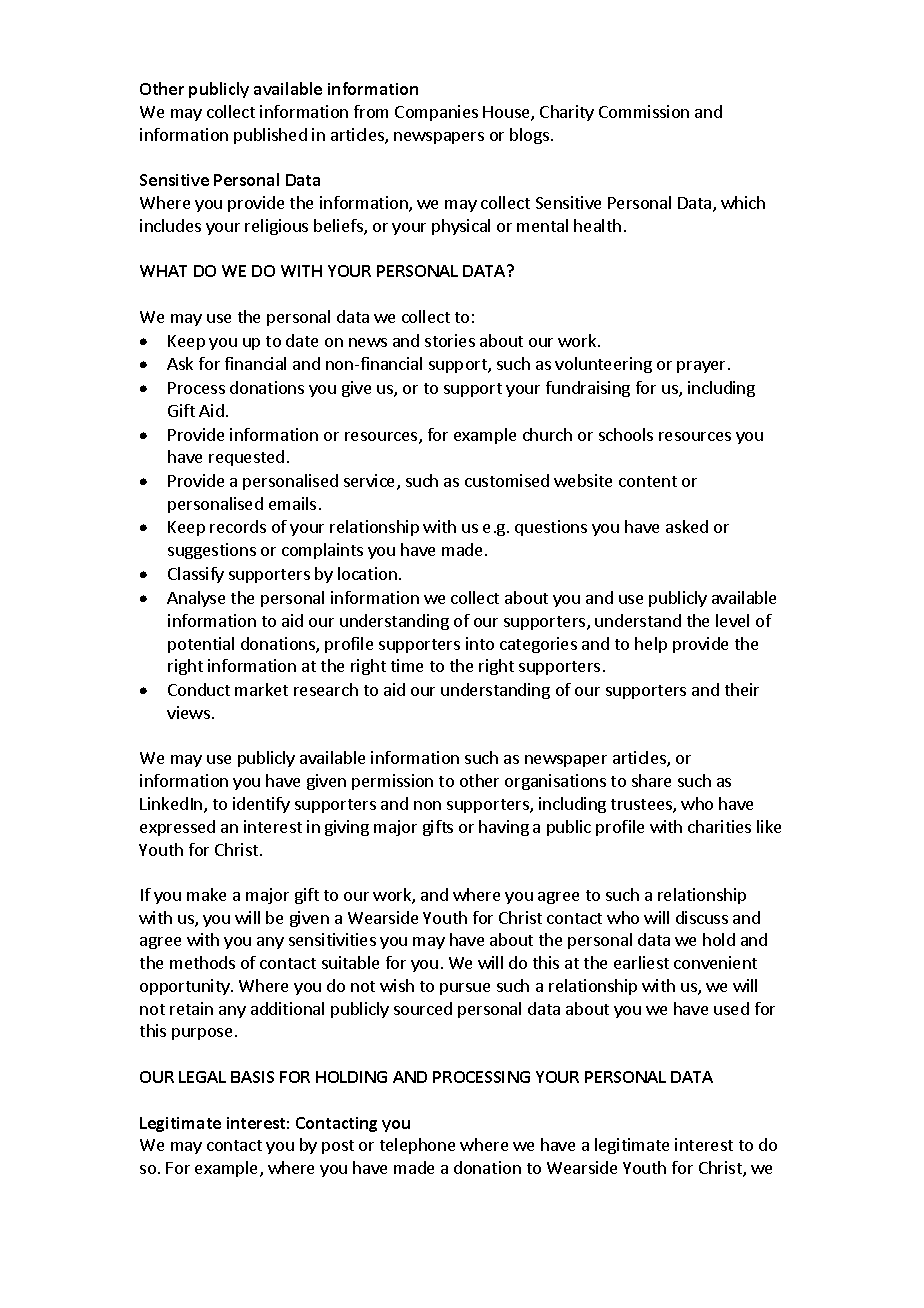  Describe the element at coordinates (644, 111) in the screenshot. I see `Commission` at that location.
